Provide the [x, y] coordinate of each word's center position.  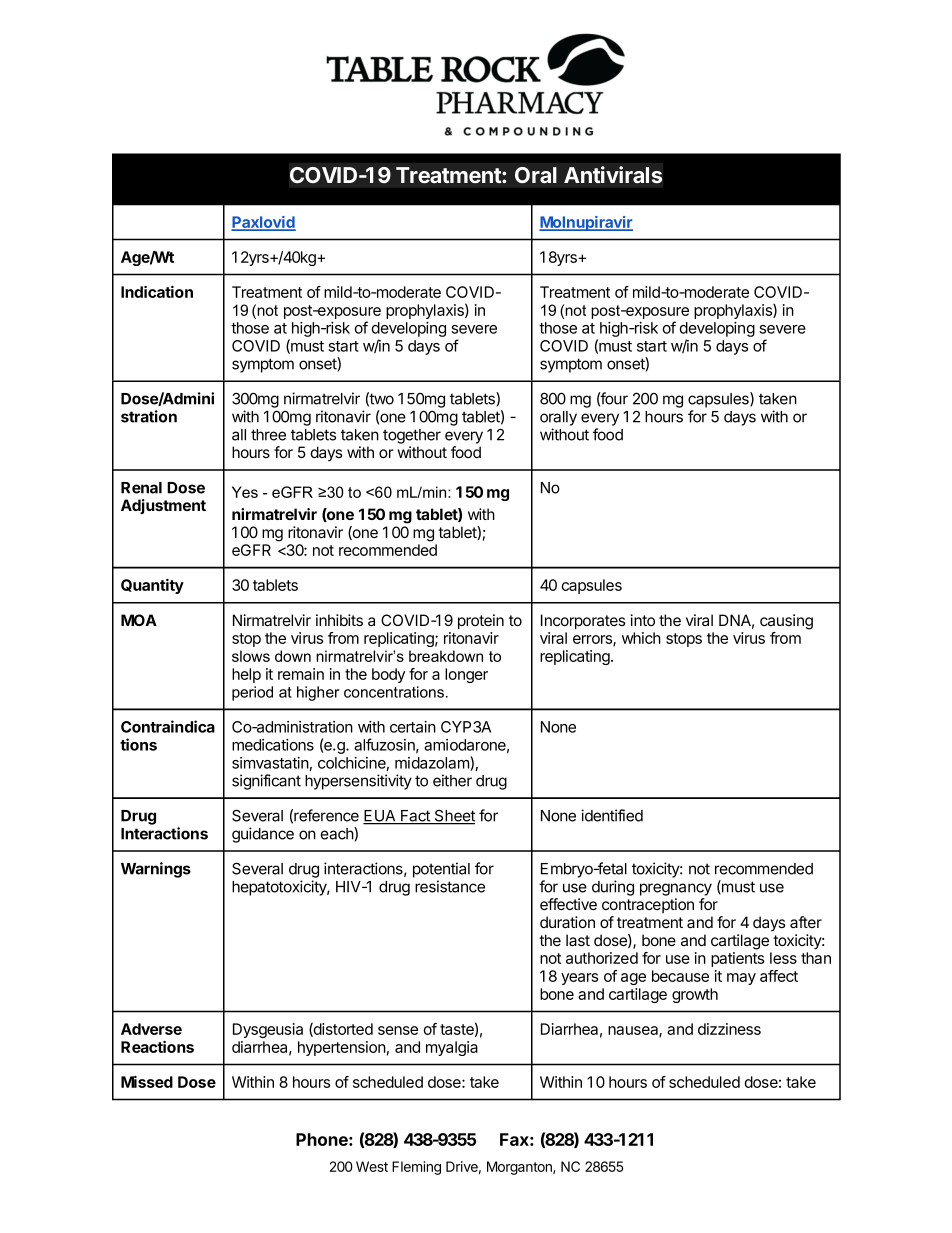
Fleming [416, 1168]
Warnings [156, 870]
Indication [157, 292]
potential [441, 870]
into [642, 620]
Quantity [152, 586]
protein [481, 621]
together [412, 436]
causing [786, 622]
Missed [147, 1082]
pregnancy [676, 889]
